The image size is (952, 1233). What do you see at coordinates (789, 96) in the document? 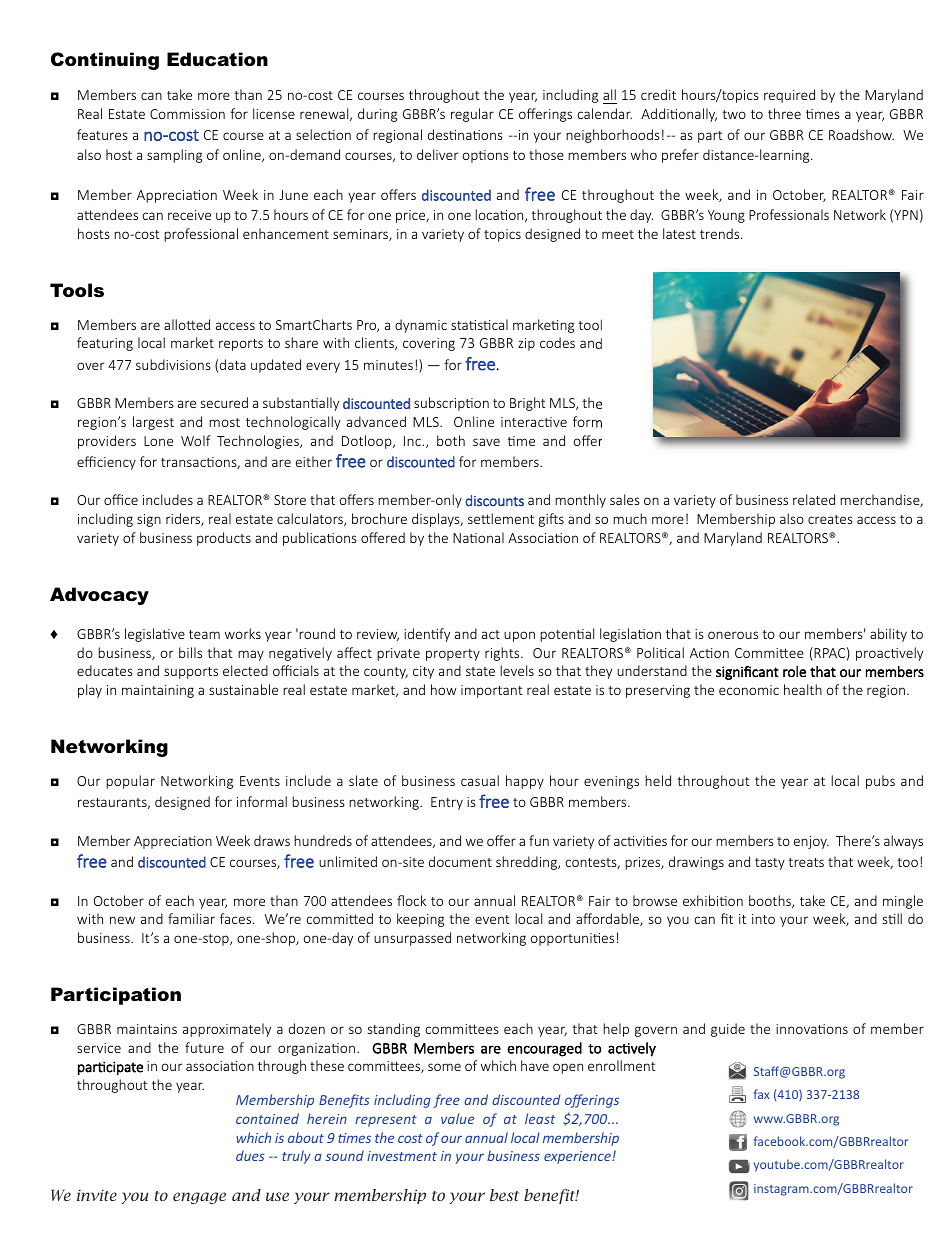
I see `required` at bounding box center [789, 96].
